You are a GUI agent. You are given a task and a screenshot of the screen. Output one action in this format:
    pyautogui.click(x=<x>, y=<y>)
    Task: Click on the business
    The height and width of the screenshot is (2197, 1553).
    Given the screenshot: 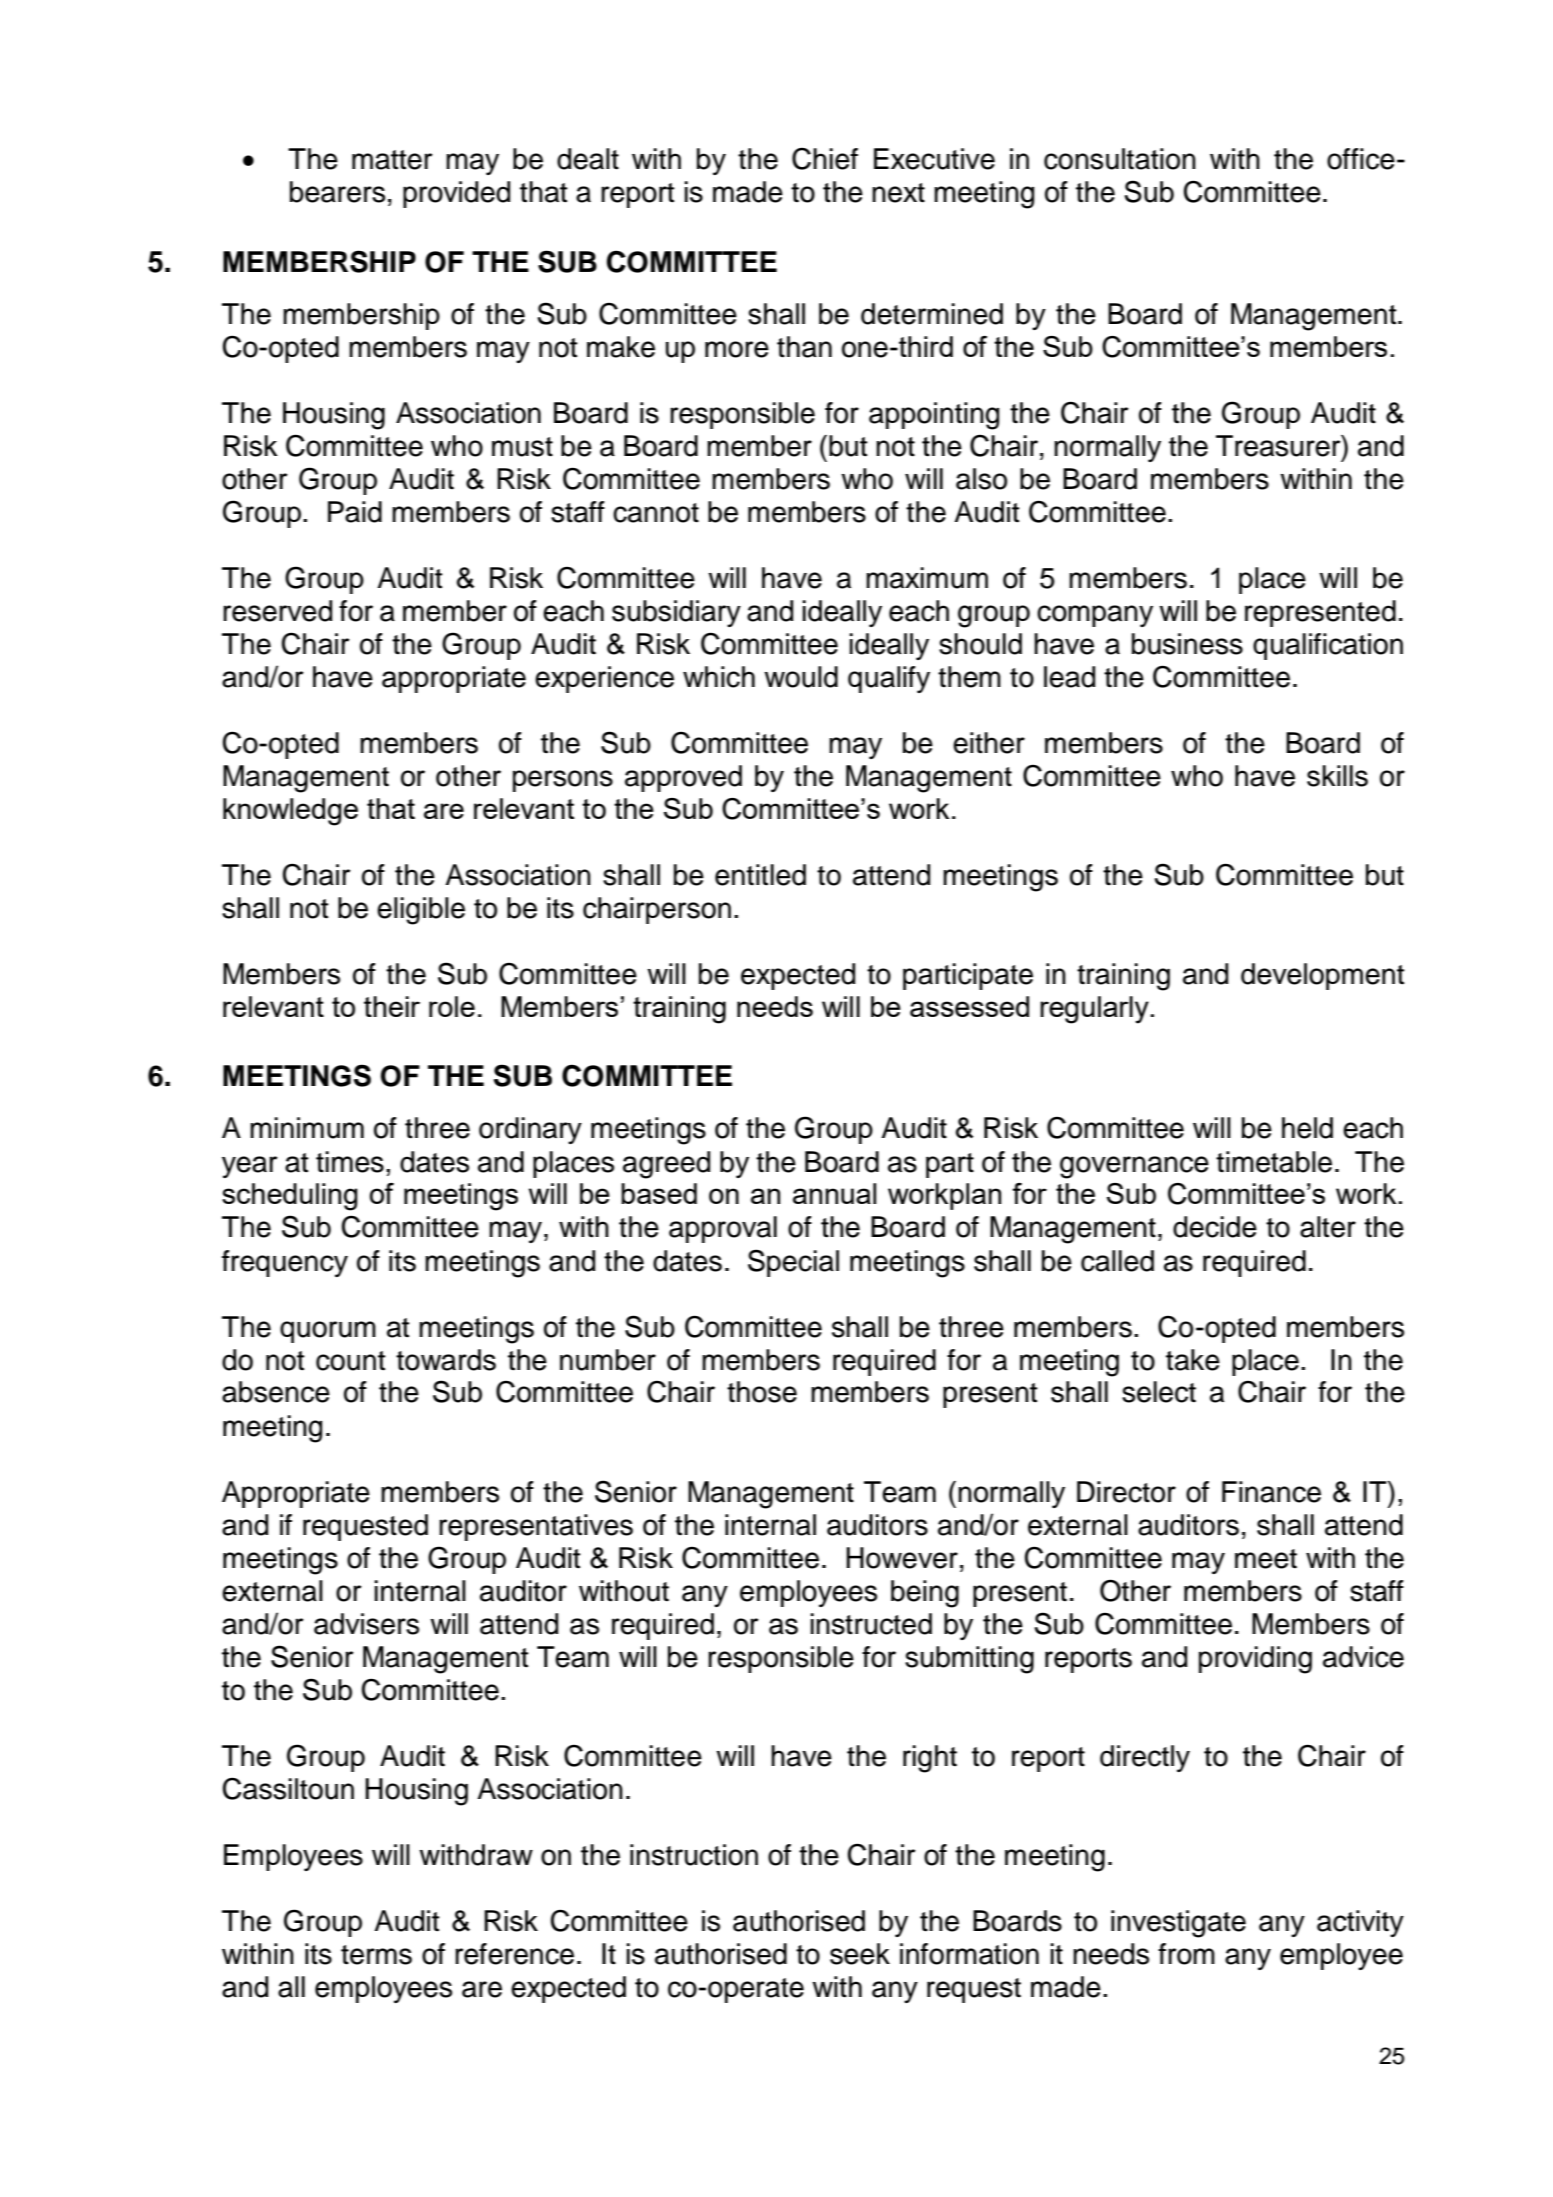 What is the action you would take?
    pyautogui.click(x=1187, y=644)
